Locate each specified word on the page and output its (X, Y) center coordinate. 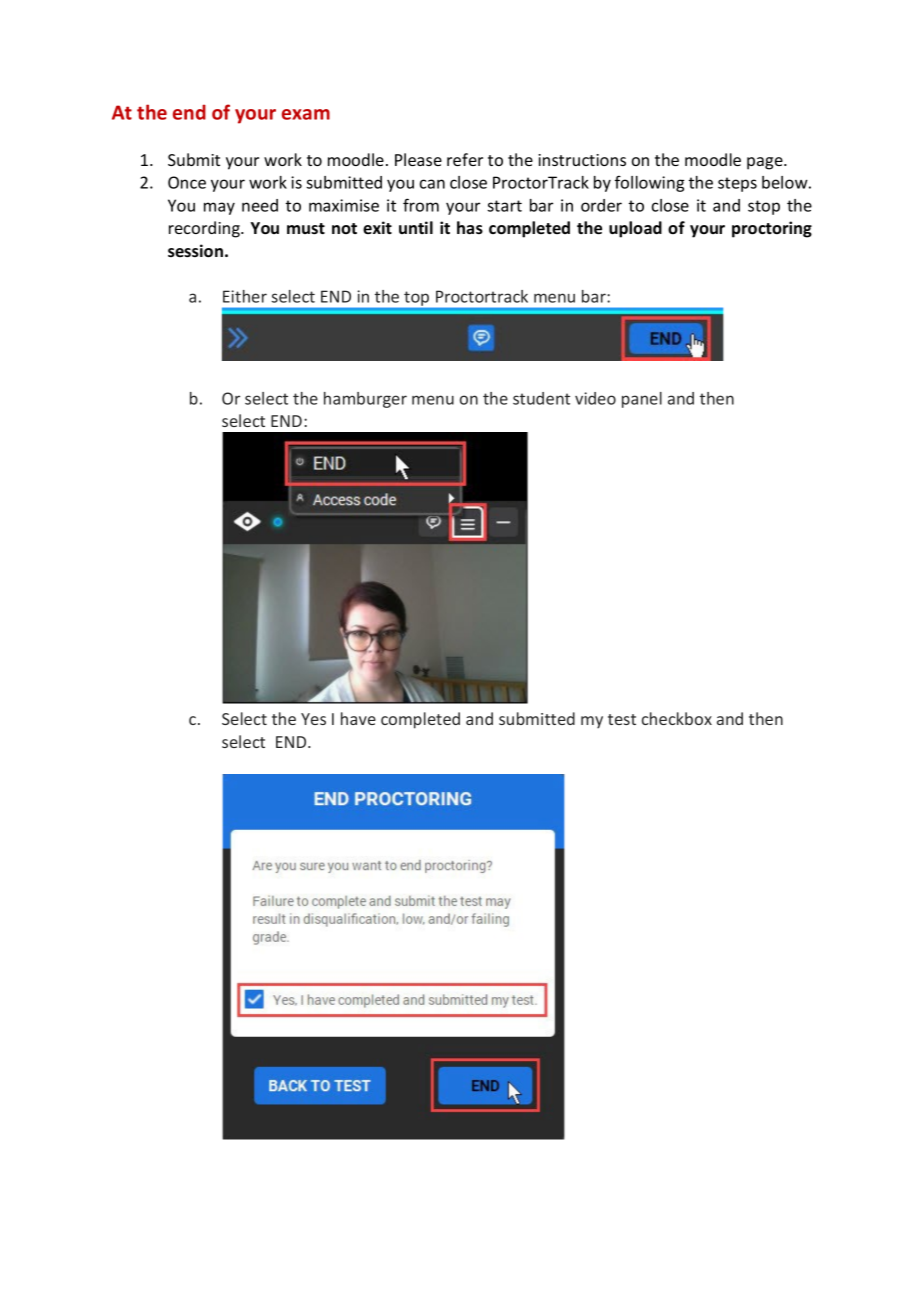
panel (642, 400)
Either (245, 296)
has (470, 228)
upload (635, 229)
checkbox (677, 718)
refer (465, 159)
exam (306, 114)
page (766, 163)
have (358, 718)
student (541, 398)
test (622, 719)
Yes (313, 719)
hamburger (365, 400)
